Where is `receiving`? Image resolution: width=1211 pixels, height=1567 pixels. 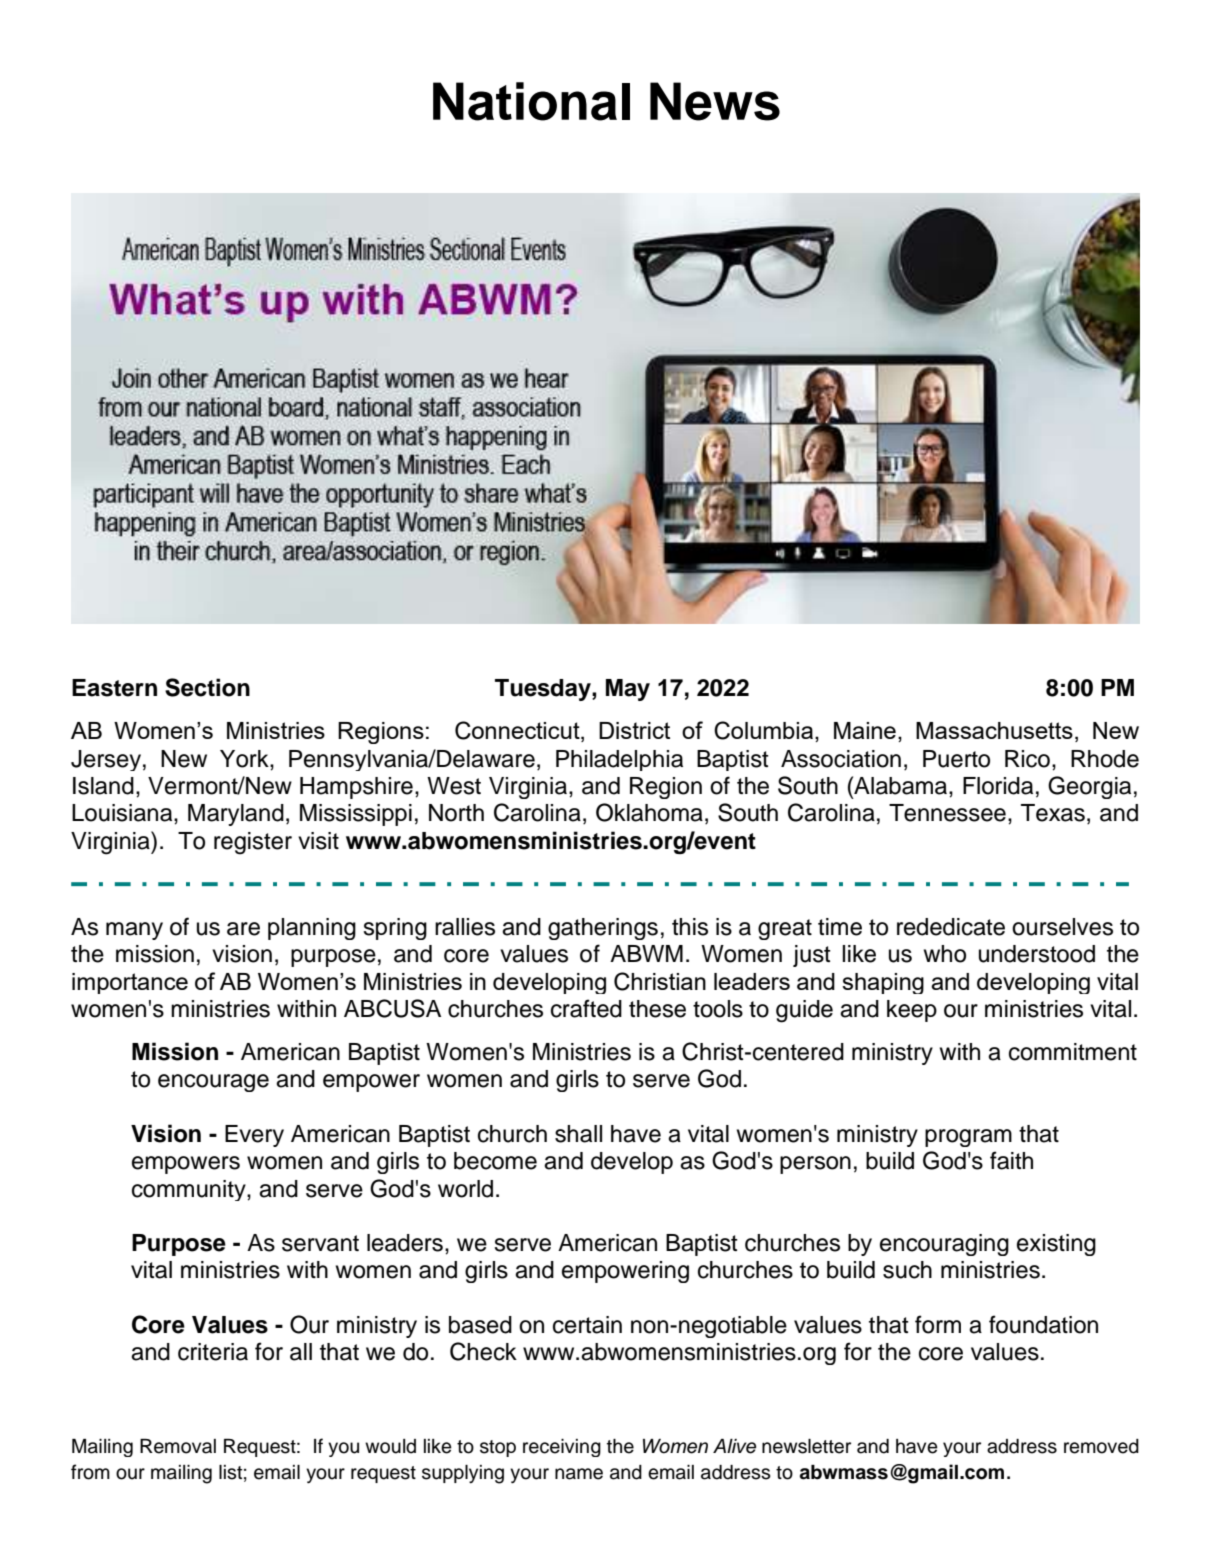
receiving is located at coordinates (562, 1448).
